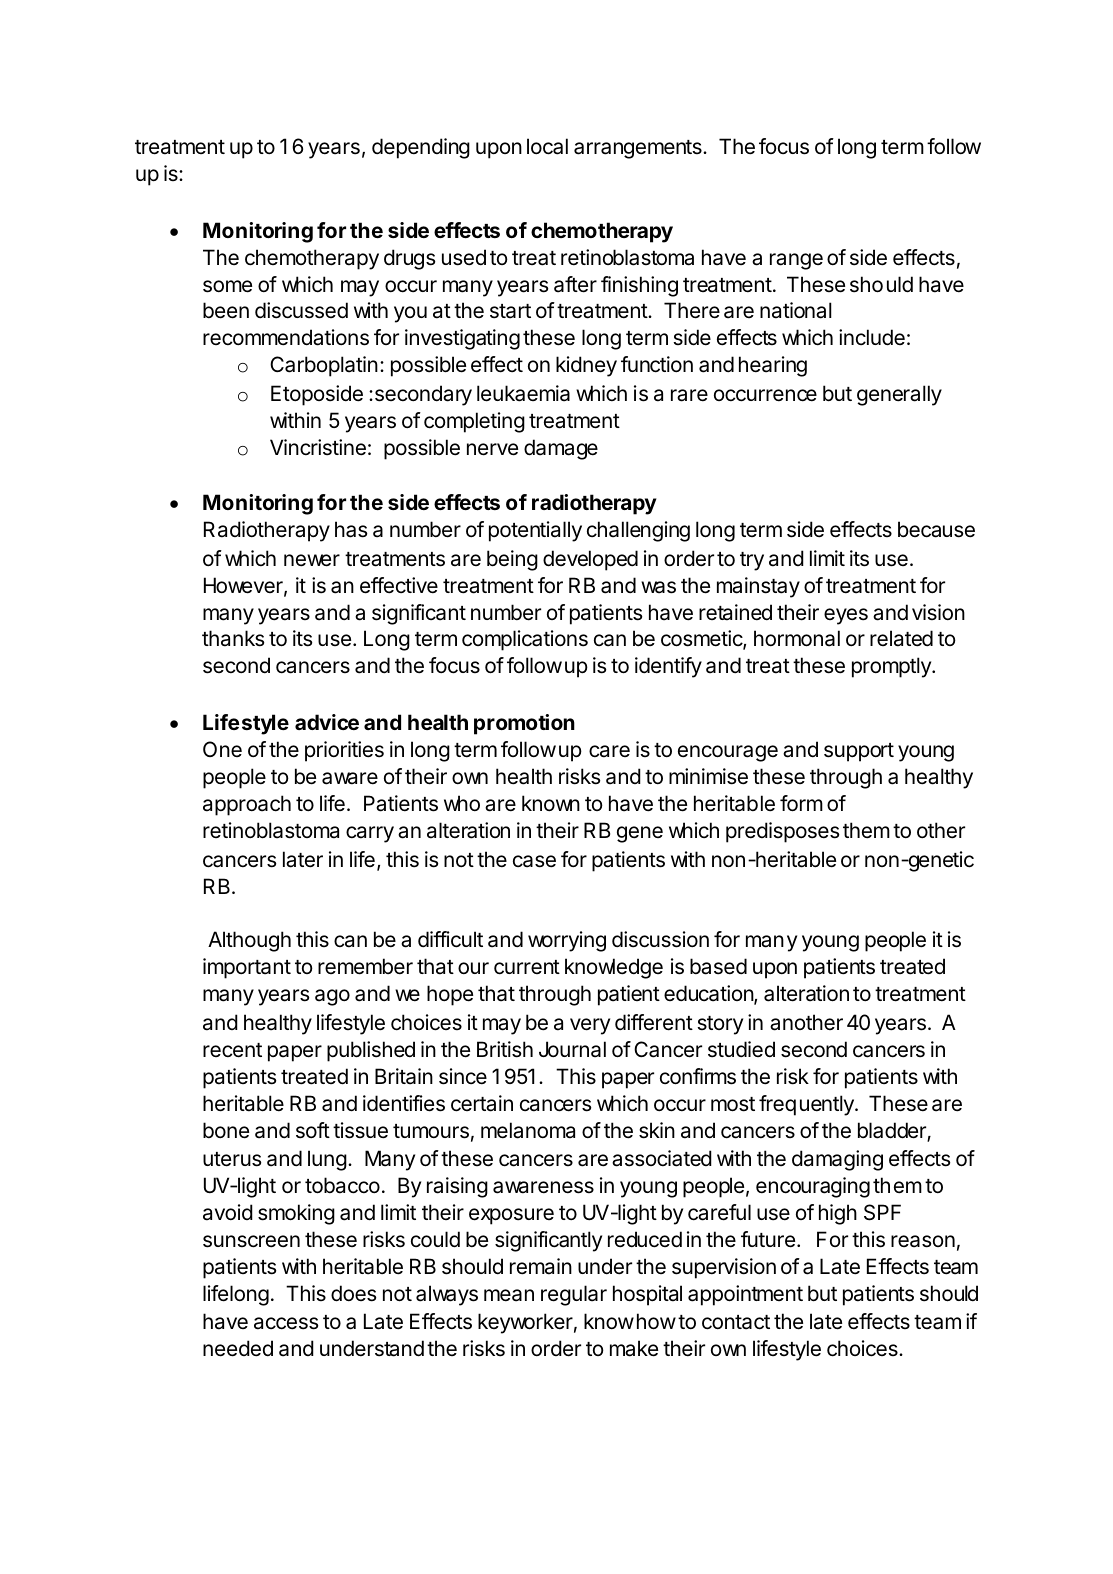 The width and height of the screenshot is (1113, 1574). I want to click on based, so click(718, 966).
